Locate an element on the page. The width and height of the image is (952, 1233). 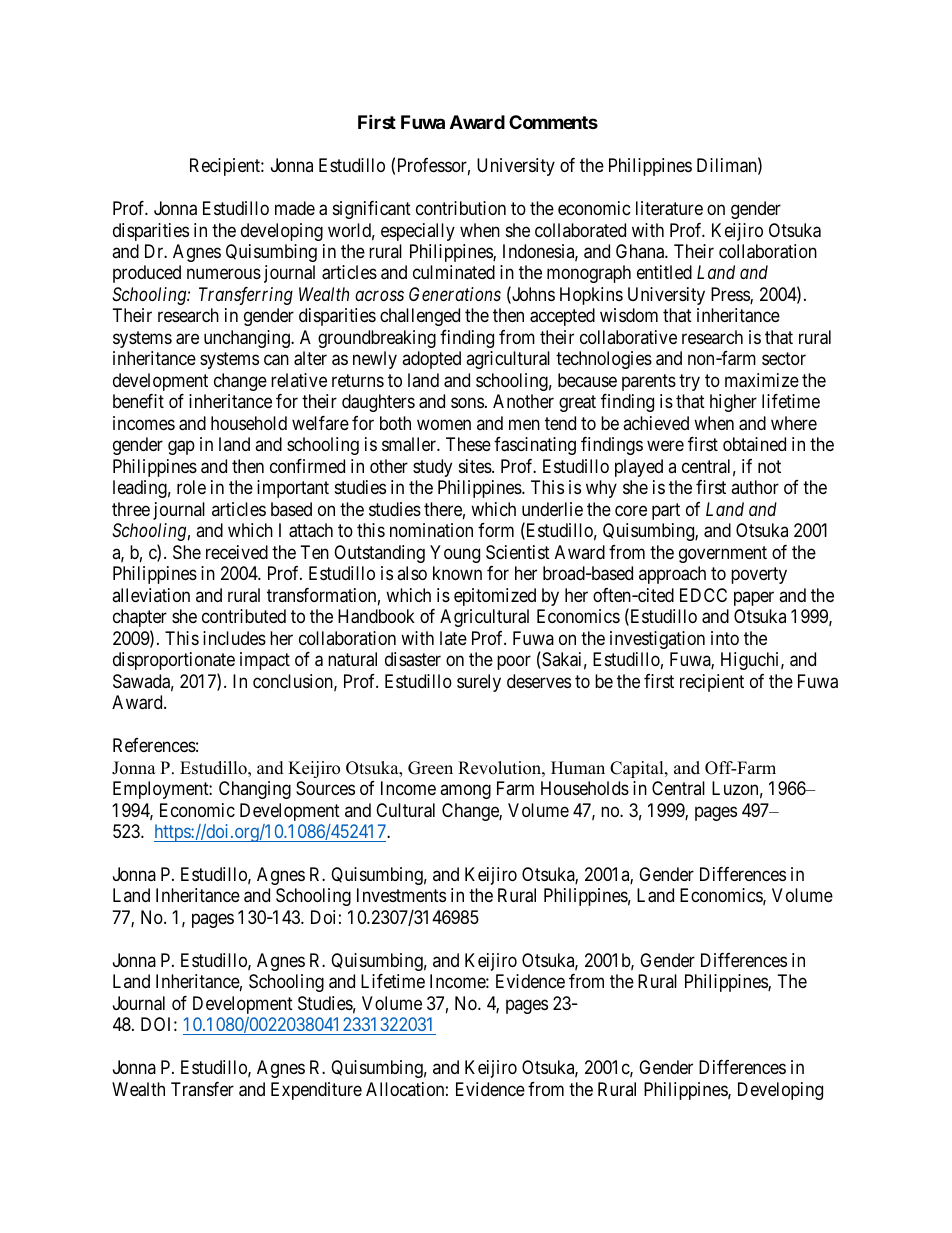
Expenditure is located at coordinates (316, 1091).
